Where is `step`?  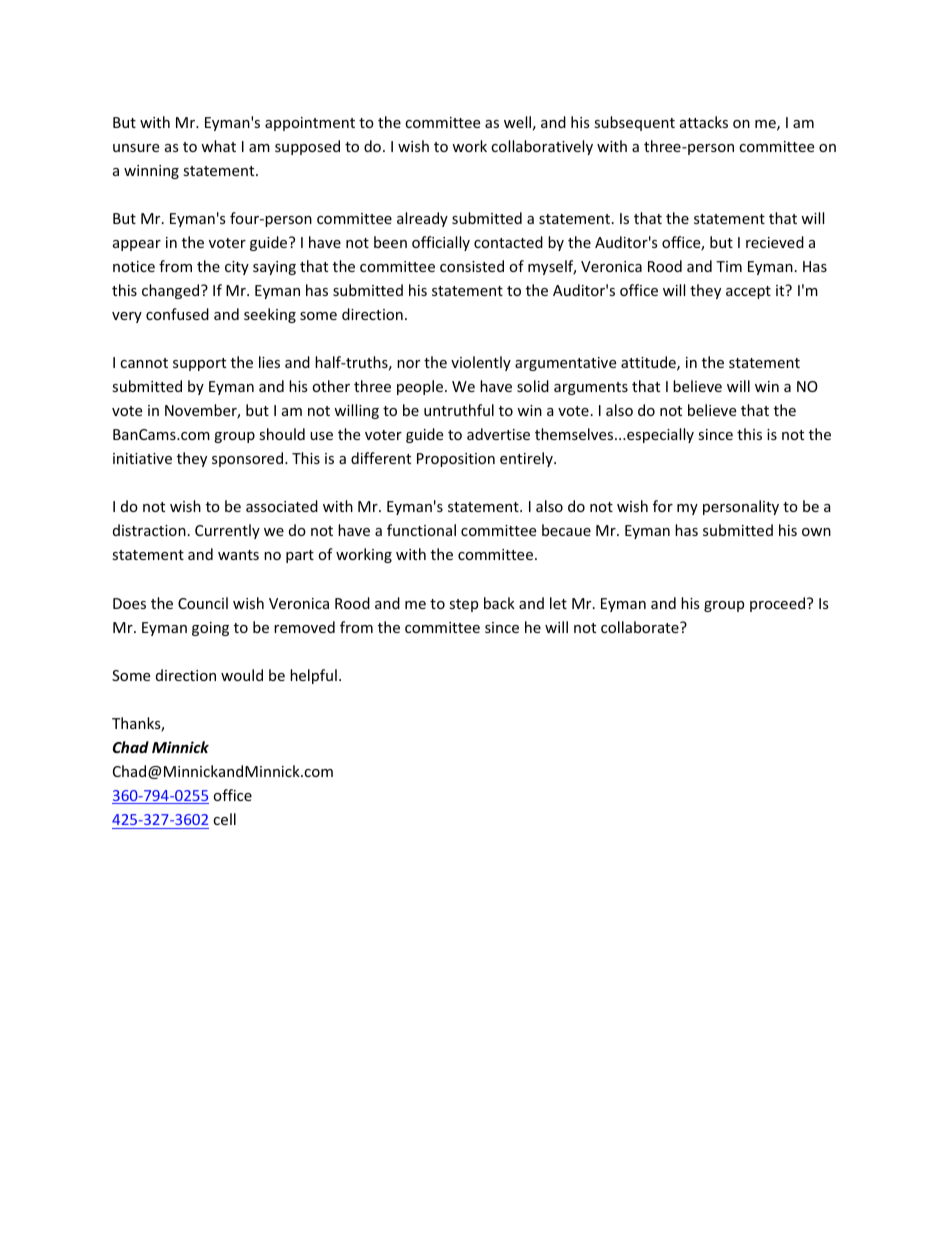
step is located at coordinates (463, 605).
